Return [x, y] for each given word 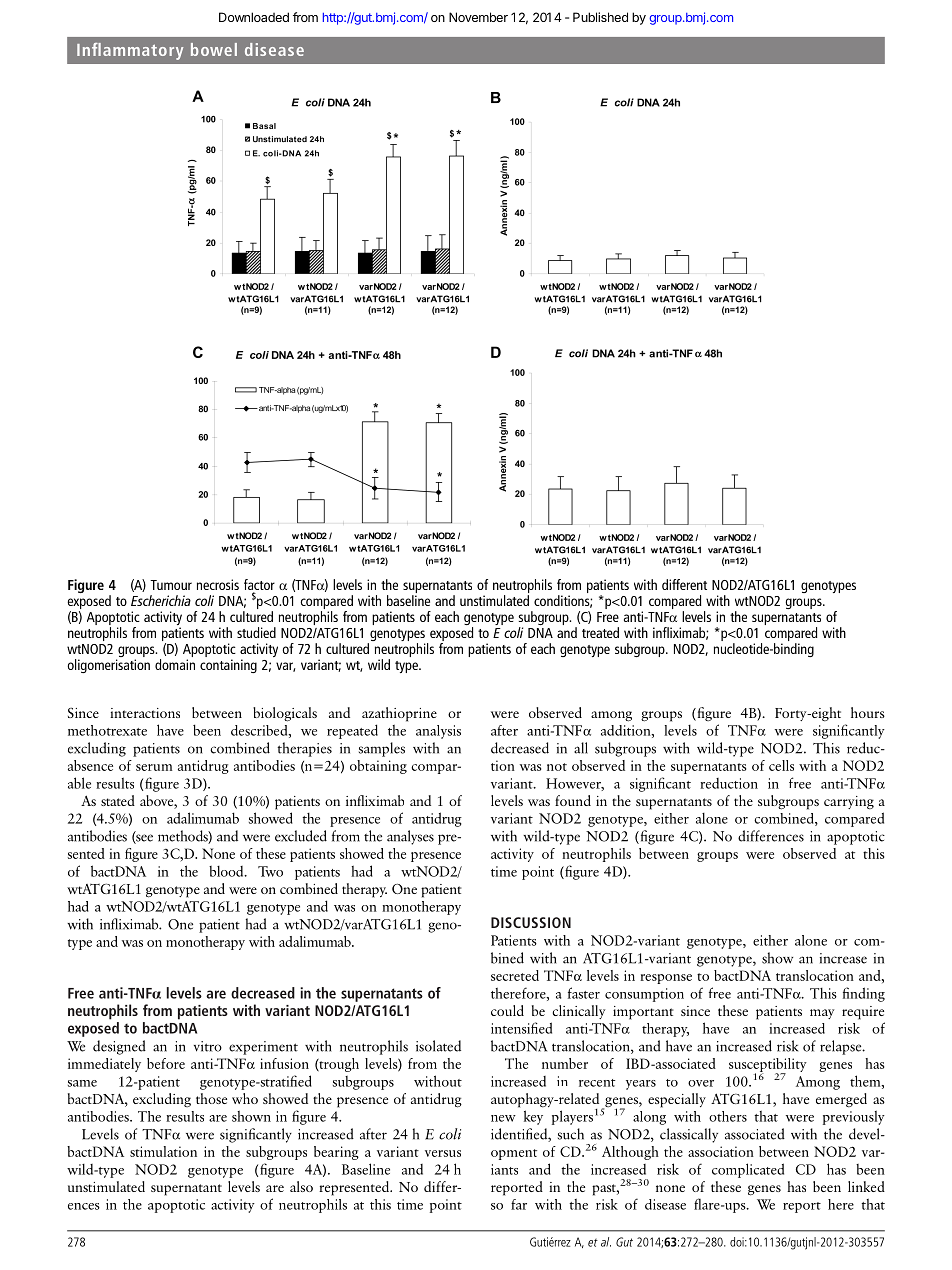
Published [600, 17]
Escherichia [161, 600]
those [211, 1098]
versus [443, 1153]
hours [868, 712]
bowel [214, 49]
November [478, 17]
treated [600, 632]
